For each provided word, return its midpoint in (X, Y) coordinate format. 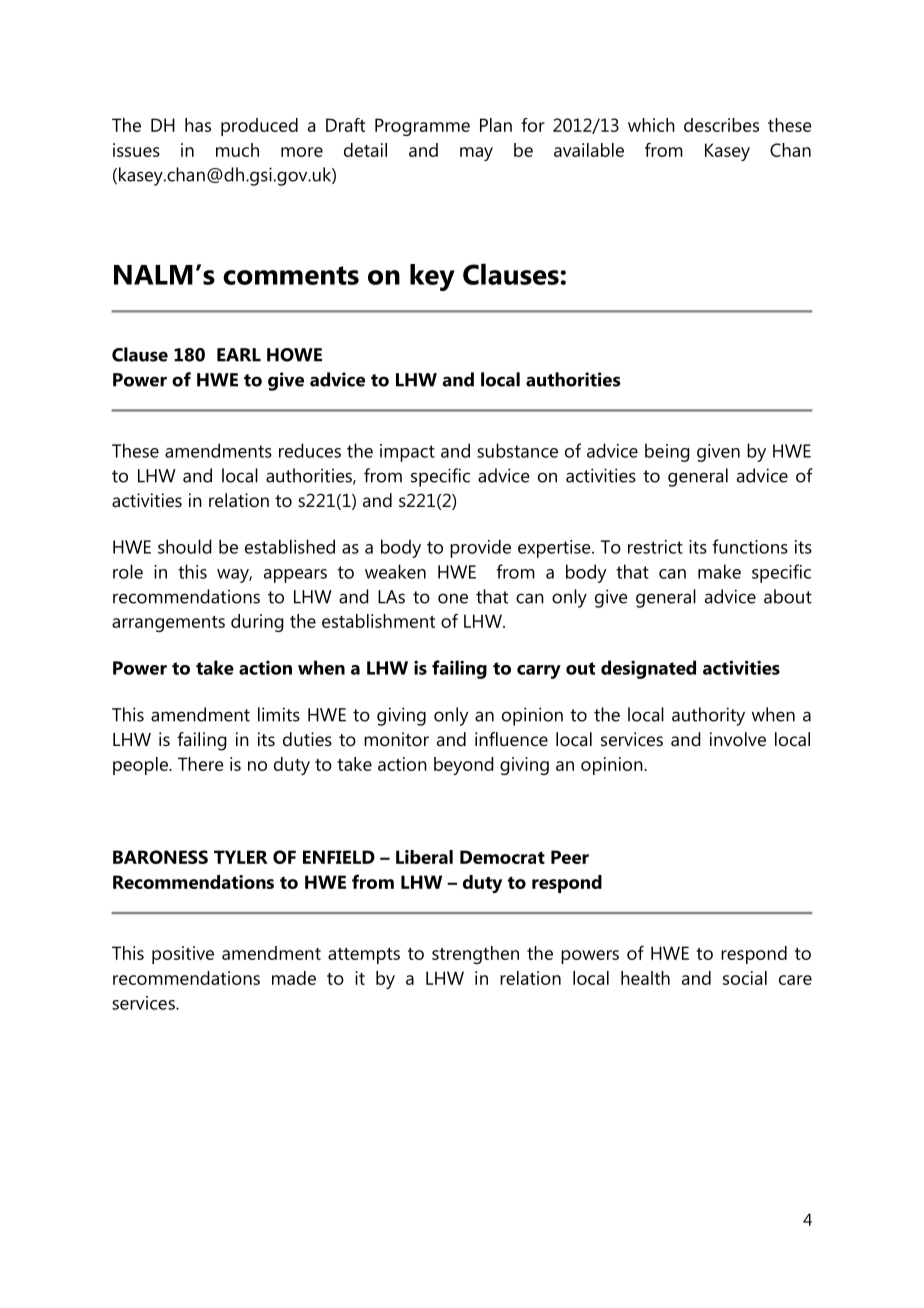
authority (708, 716)
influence (511, 739)
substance (517, 450)
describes (721, 125)
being (667, 452)
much (237, 150)
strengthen (475, 955)
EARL (239, 355)
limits (279, 714)
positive (183, 955)
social (745, 978)
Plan (496, 125)
